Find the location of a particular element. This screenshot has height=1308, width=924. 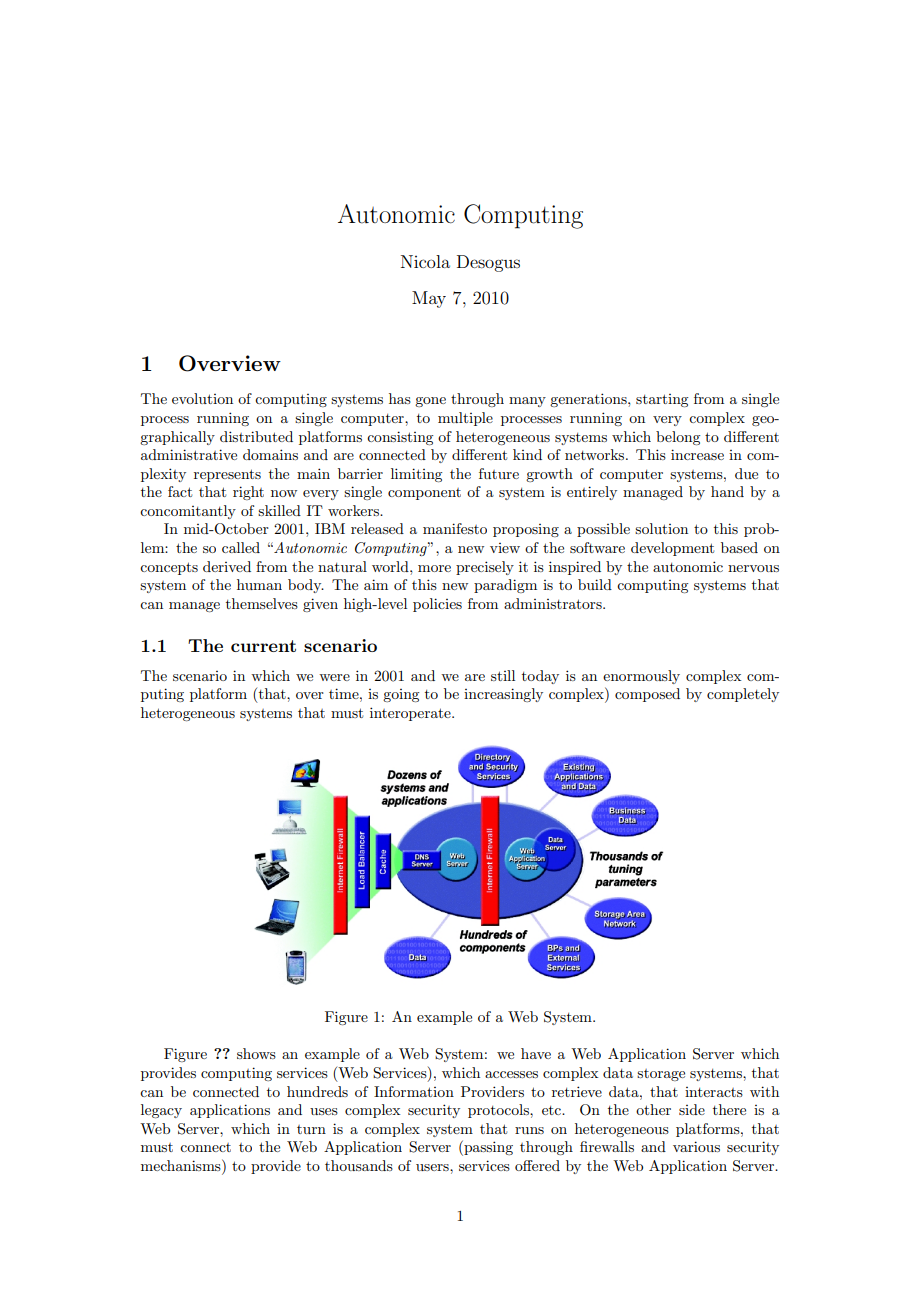

current is located at coordinates (263, 646).
